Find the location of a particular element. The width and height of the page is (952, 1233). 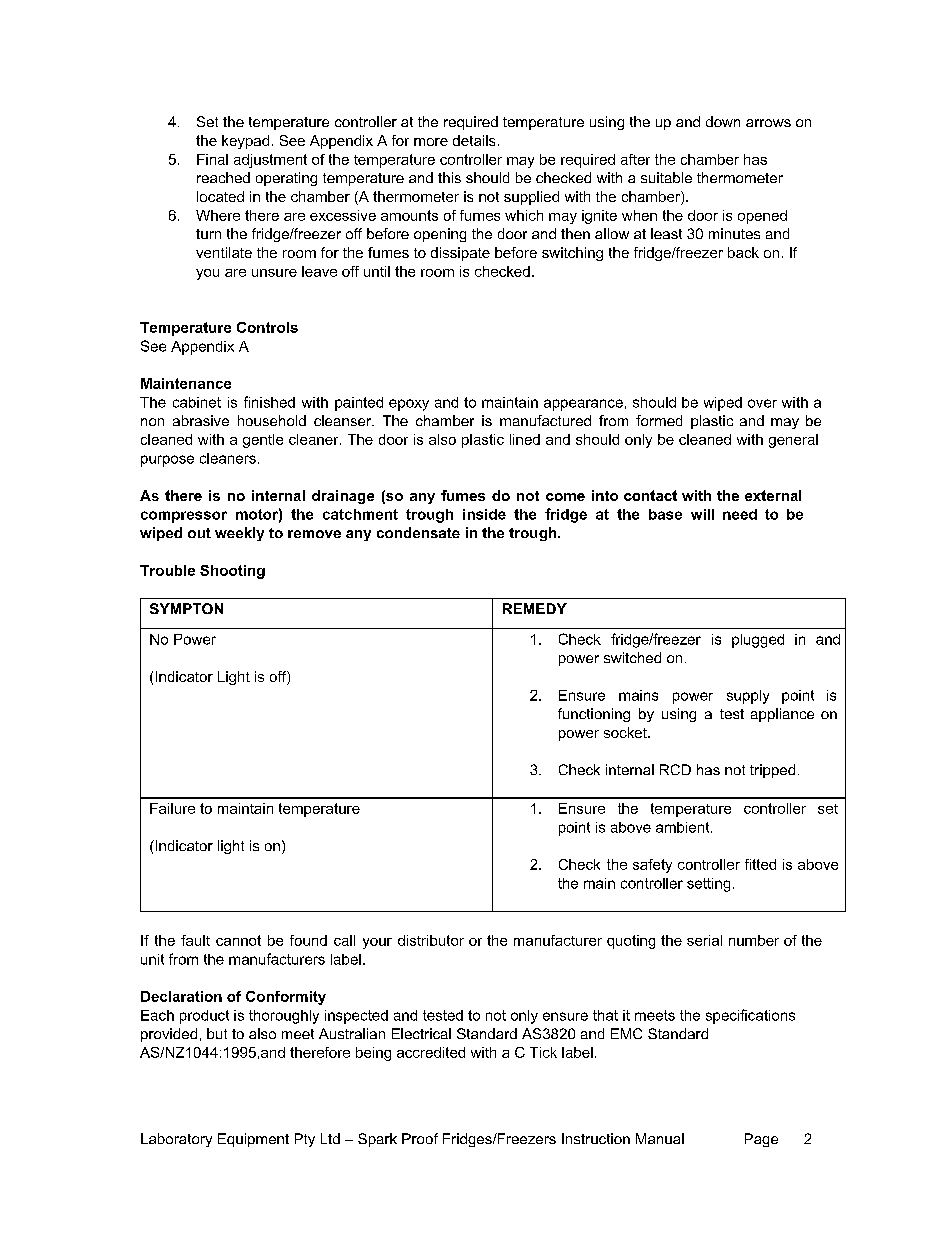

details is located at coordinates (474, 140).
